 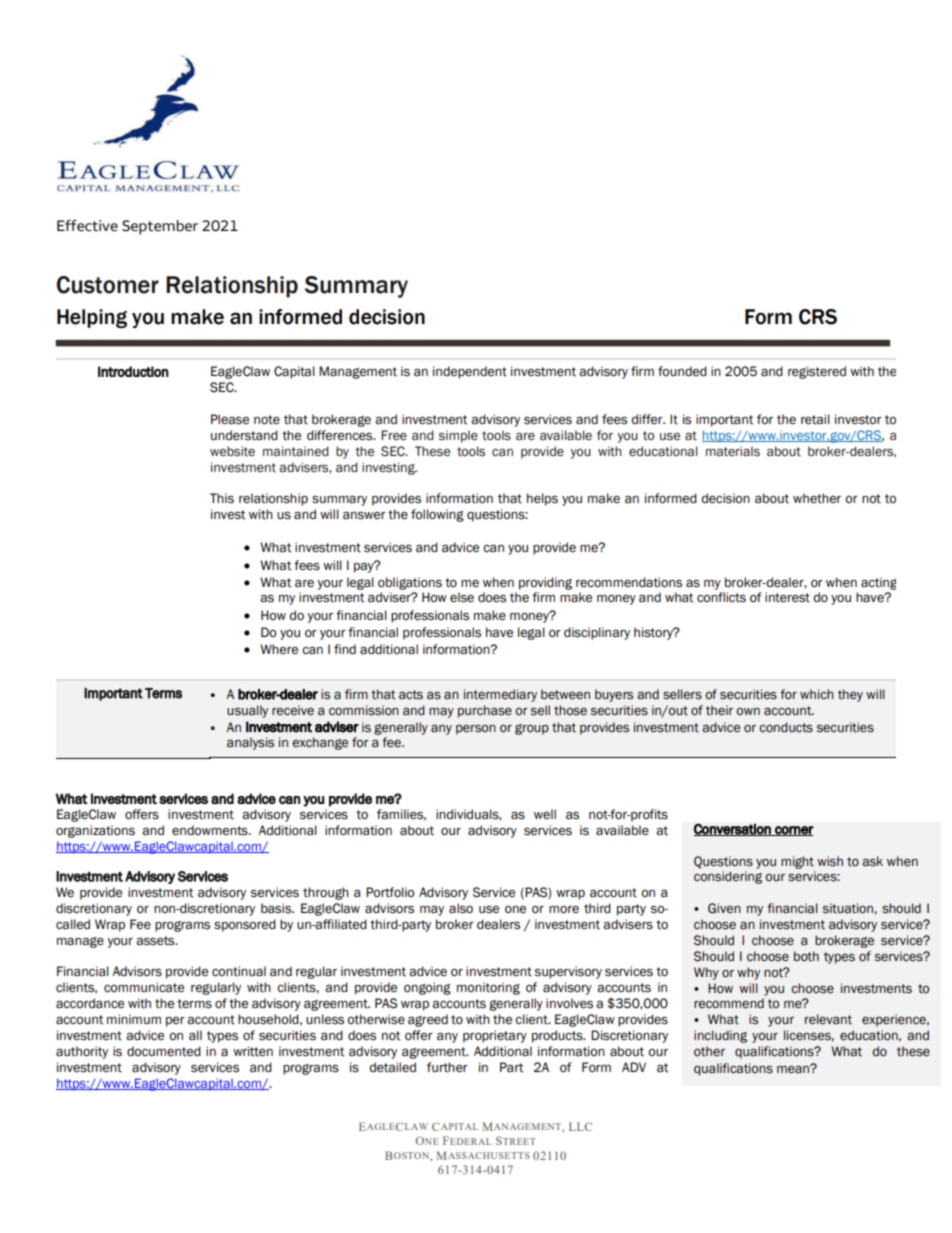 I want to click on website, so click(x=232, y=451).
